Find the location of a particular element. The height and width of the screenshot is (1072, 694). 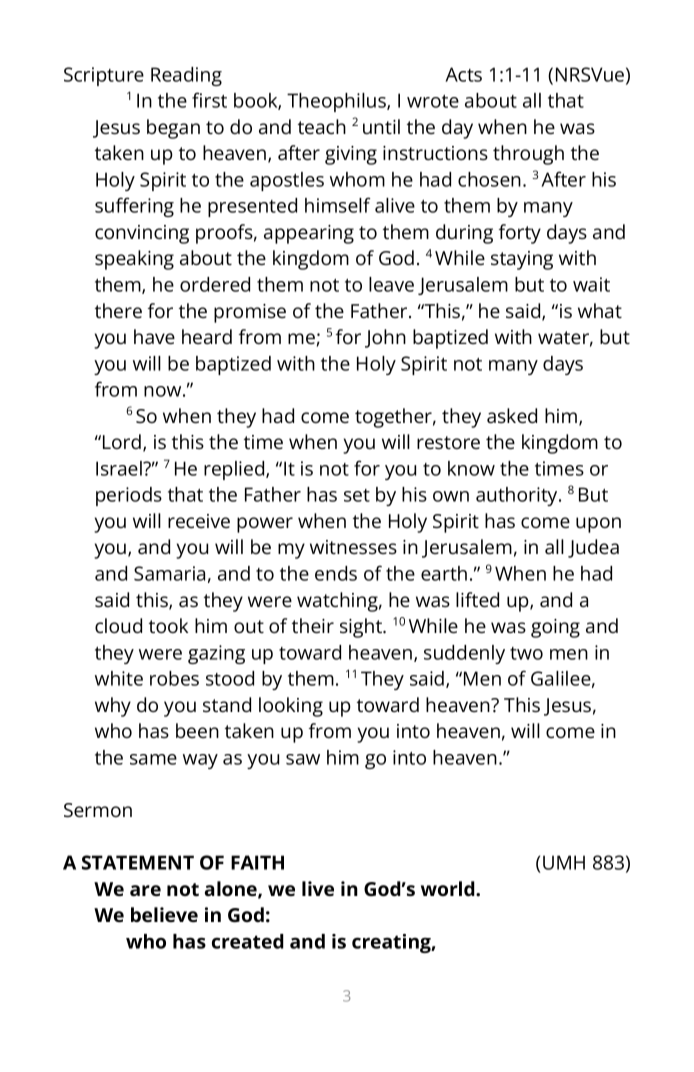

staying is located at coordinates (522, 260).
